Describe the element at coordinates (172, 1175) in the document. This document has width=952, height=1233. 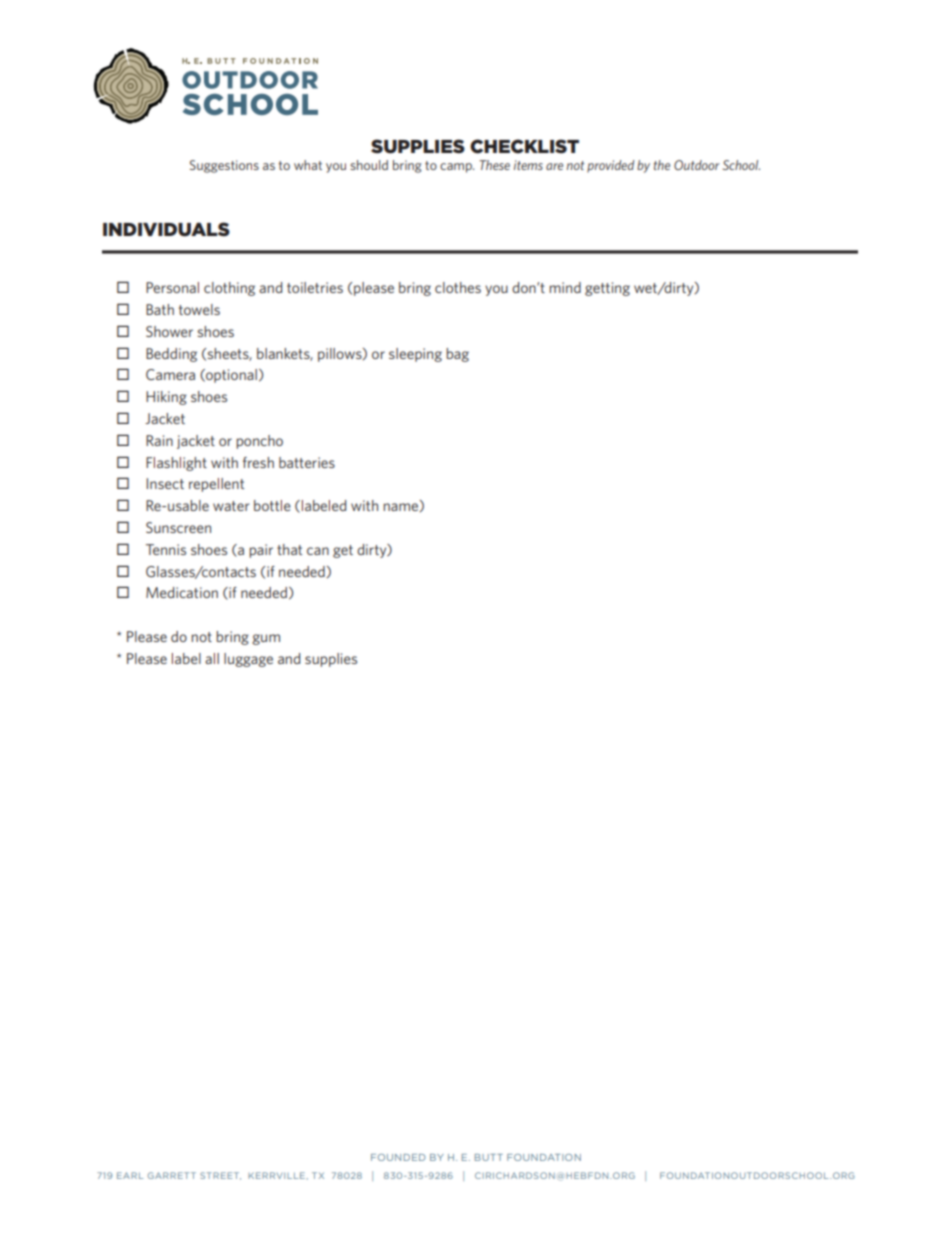
I see `GARRETT` at that location.
